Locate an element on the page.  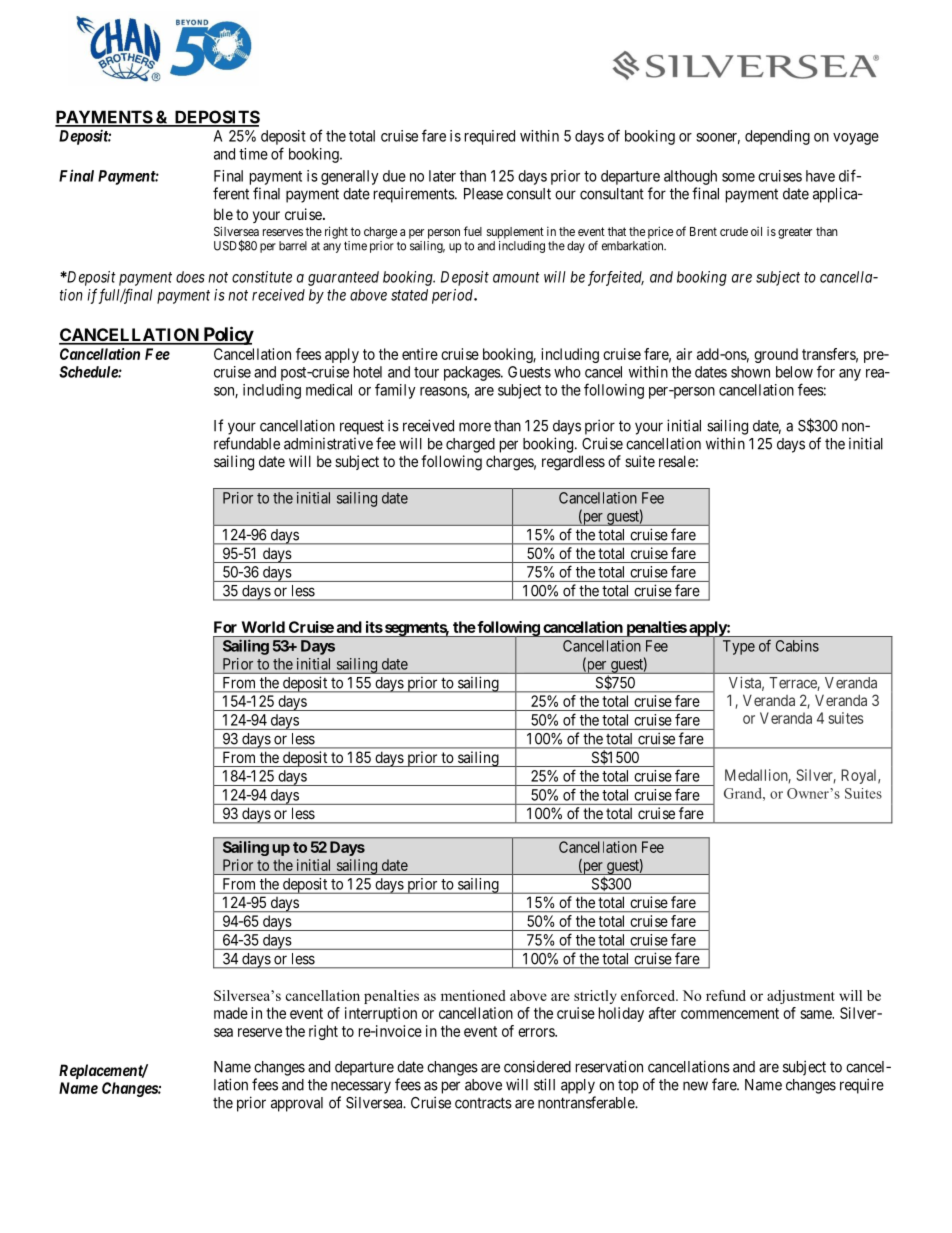
Type is located at coordinates (739, 647).
